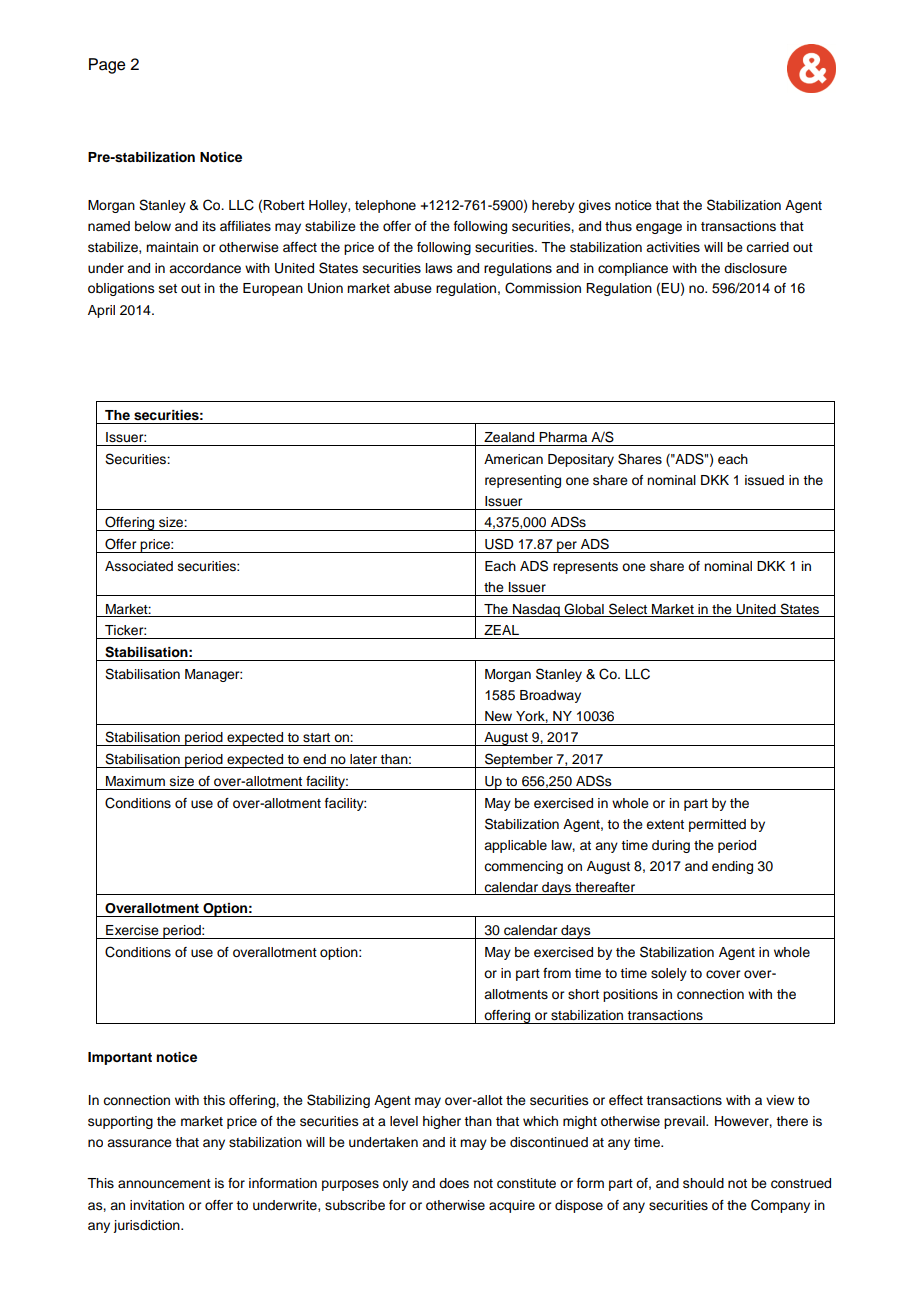  I want to click on disclosure, so click(755, 268).
